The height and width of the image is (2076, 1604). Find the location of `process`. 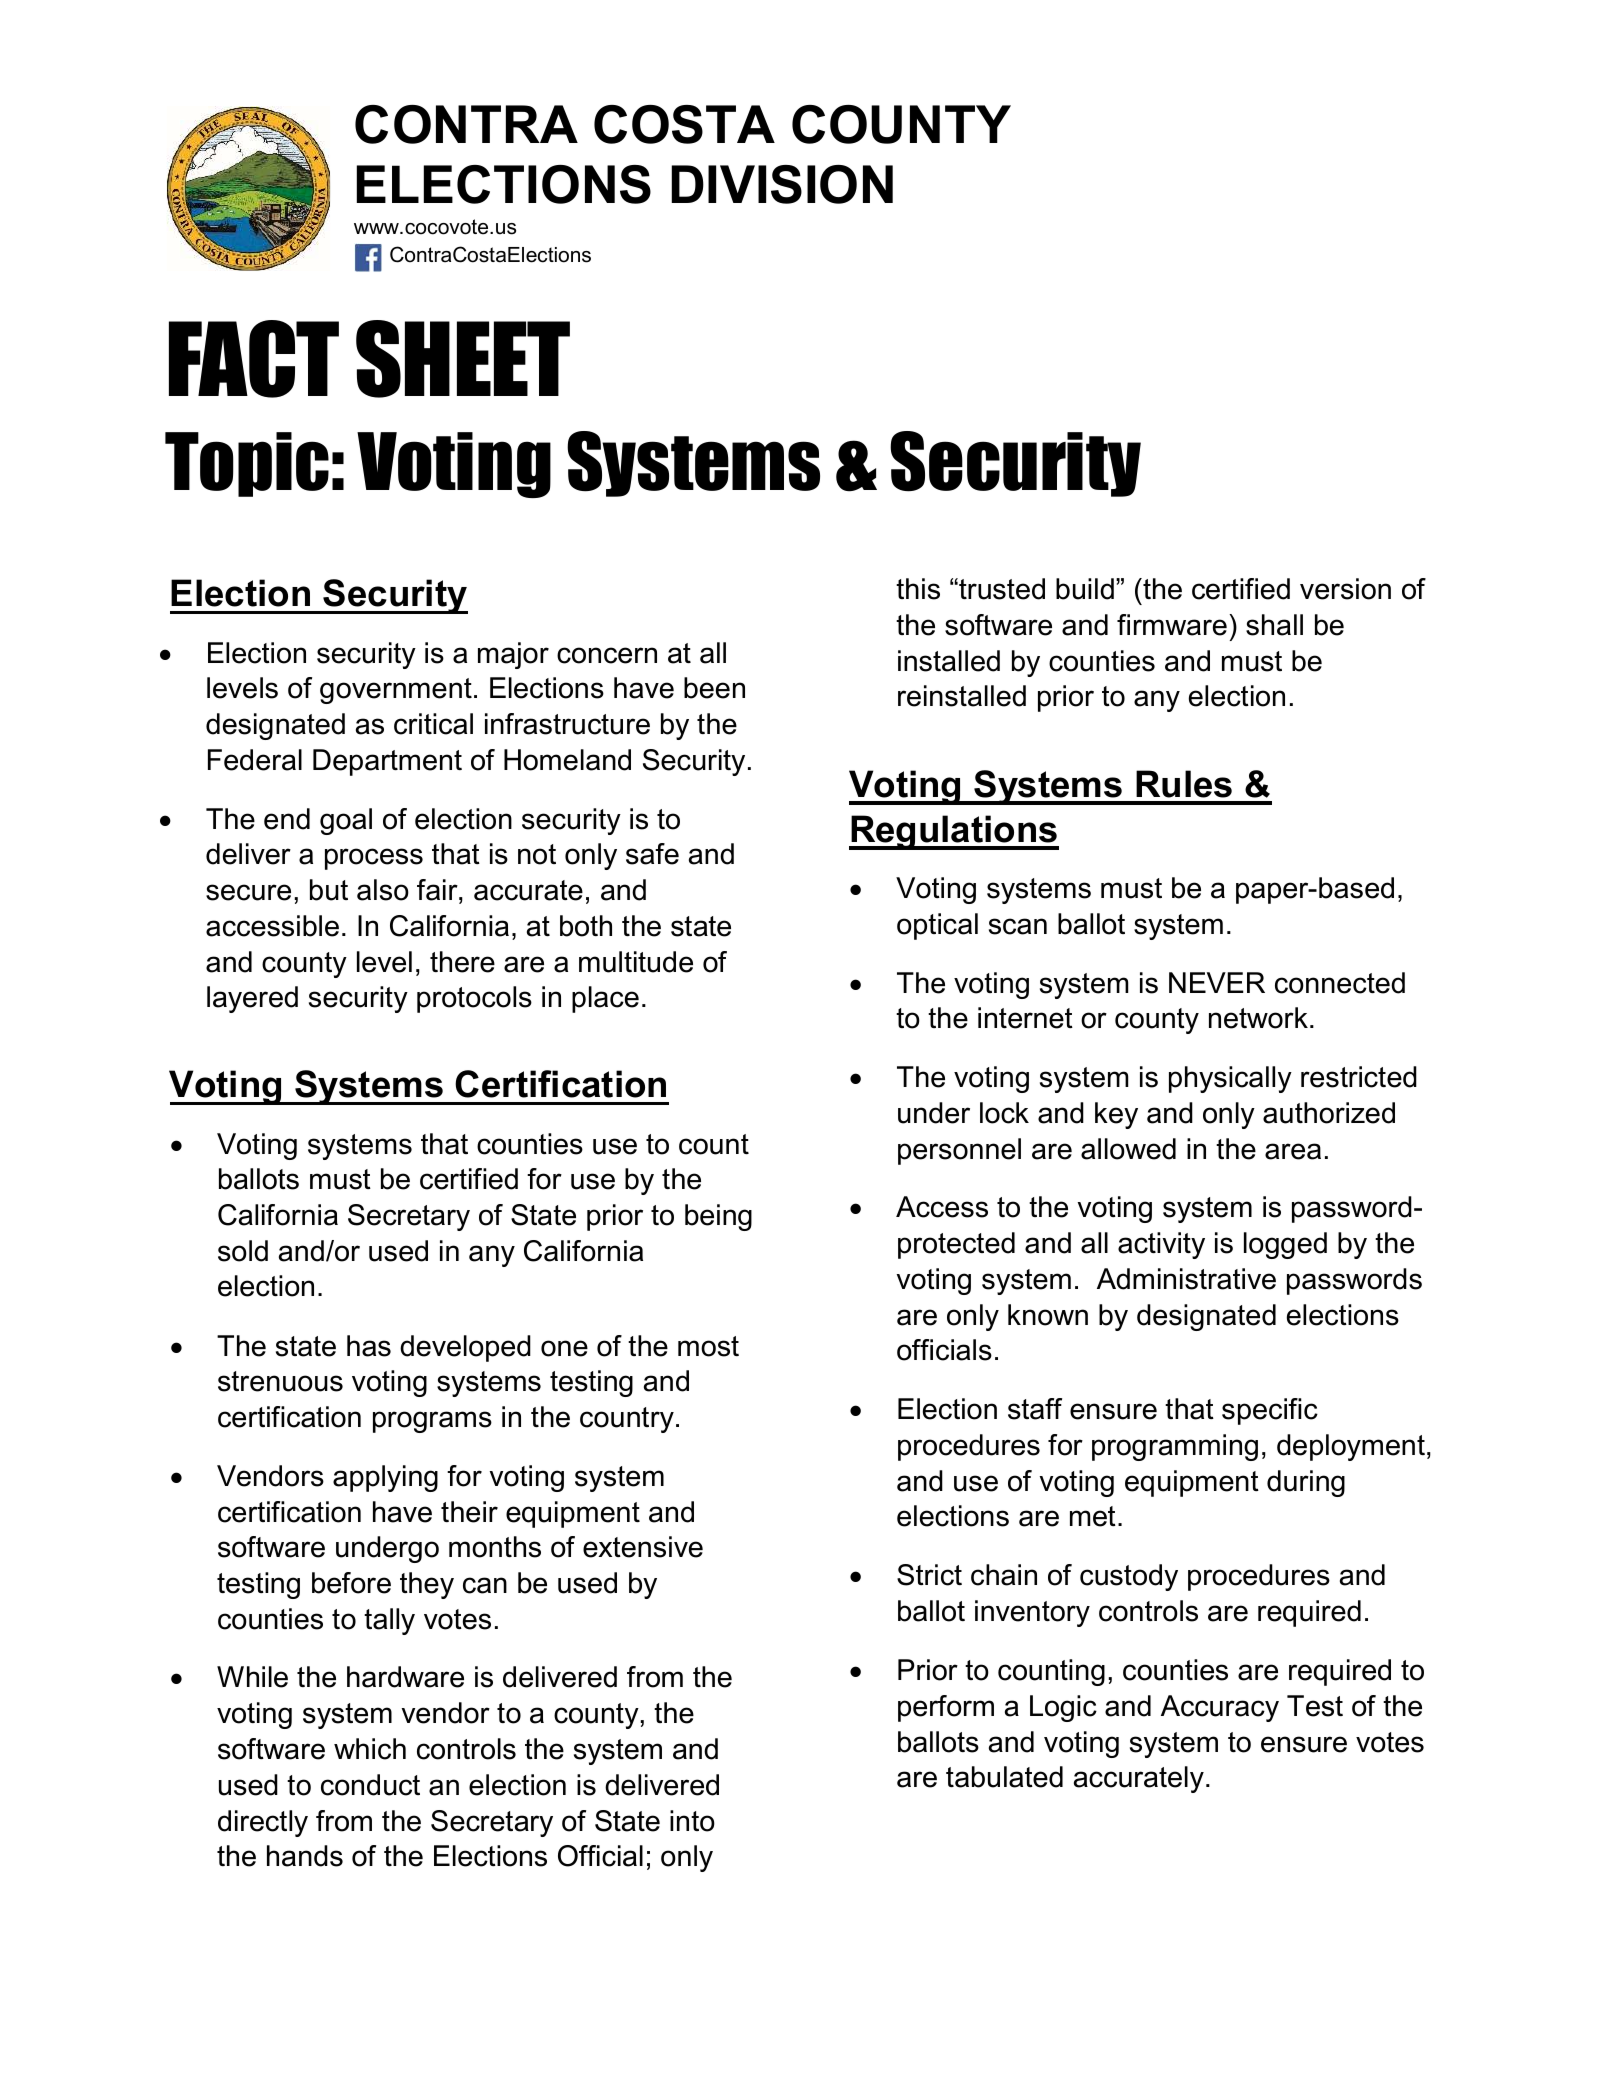

process is located at coordinates (374, 859).
